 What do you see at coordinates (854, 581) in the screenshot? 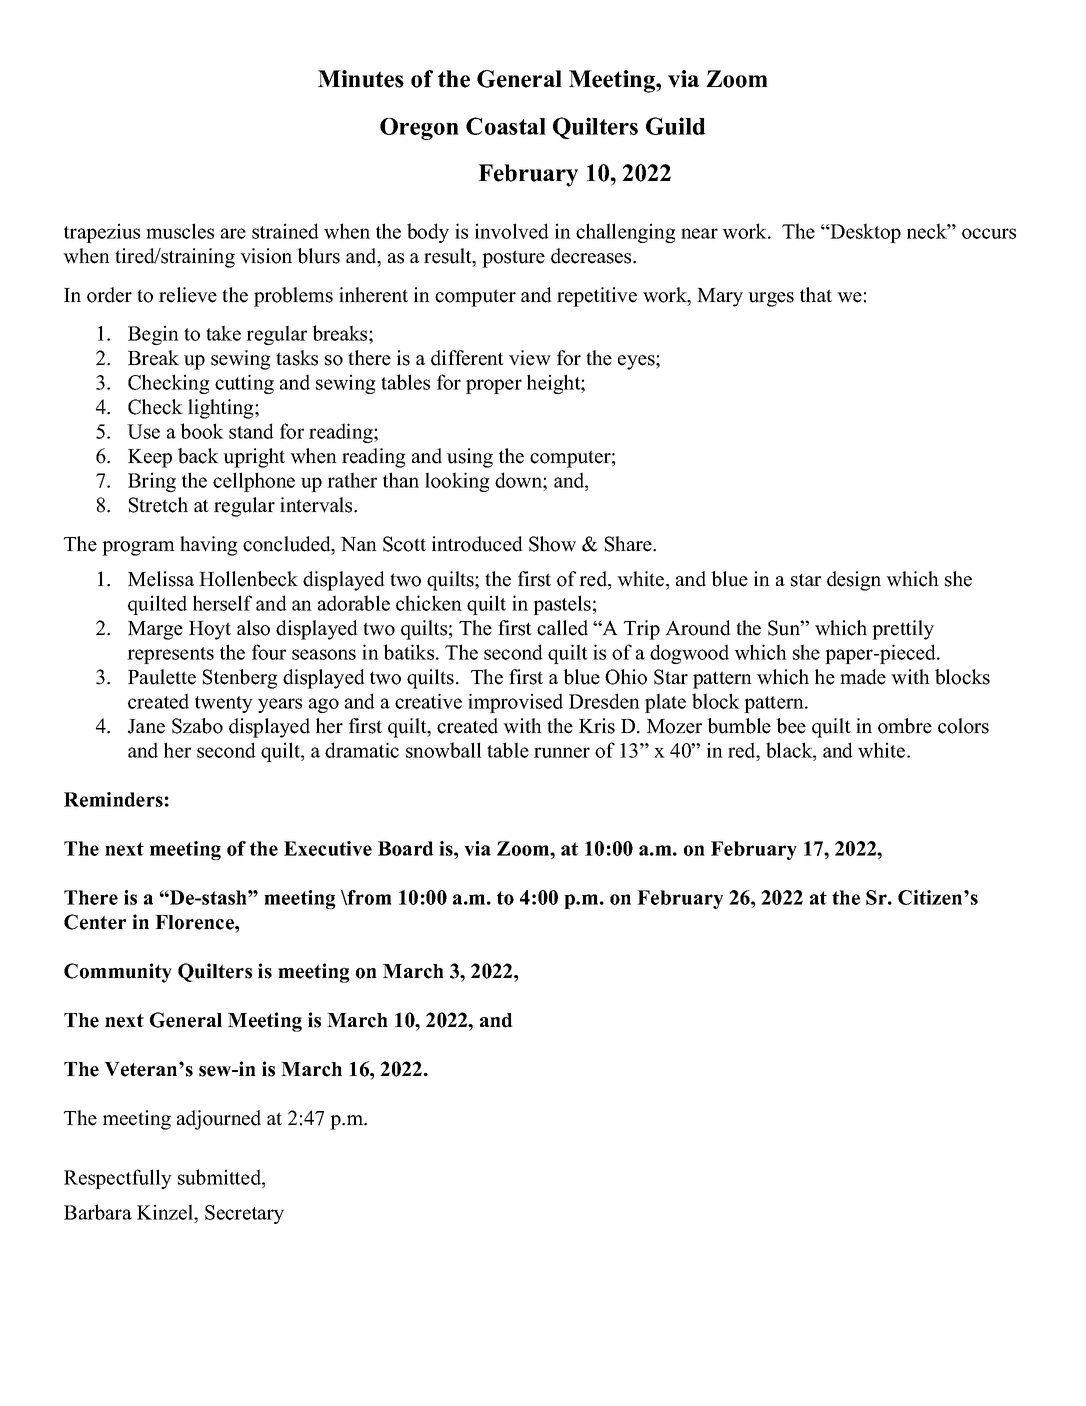
I see `design` at bounding box center [854, 581].
